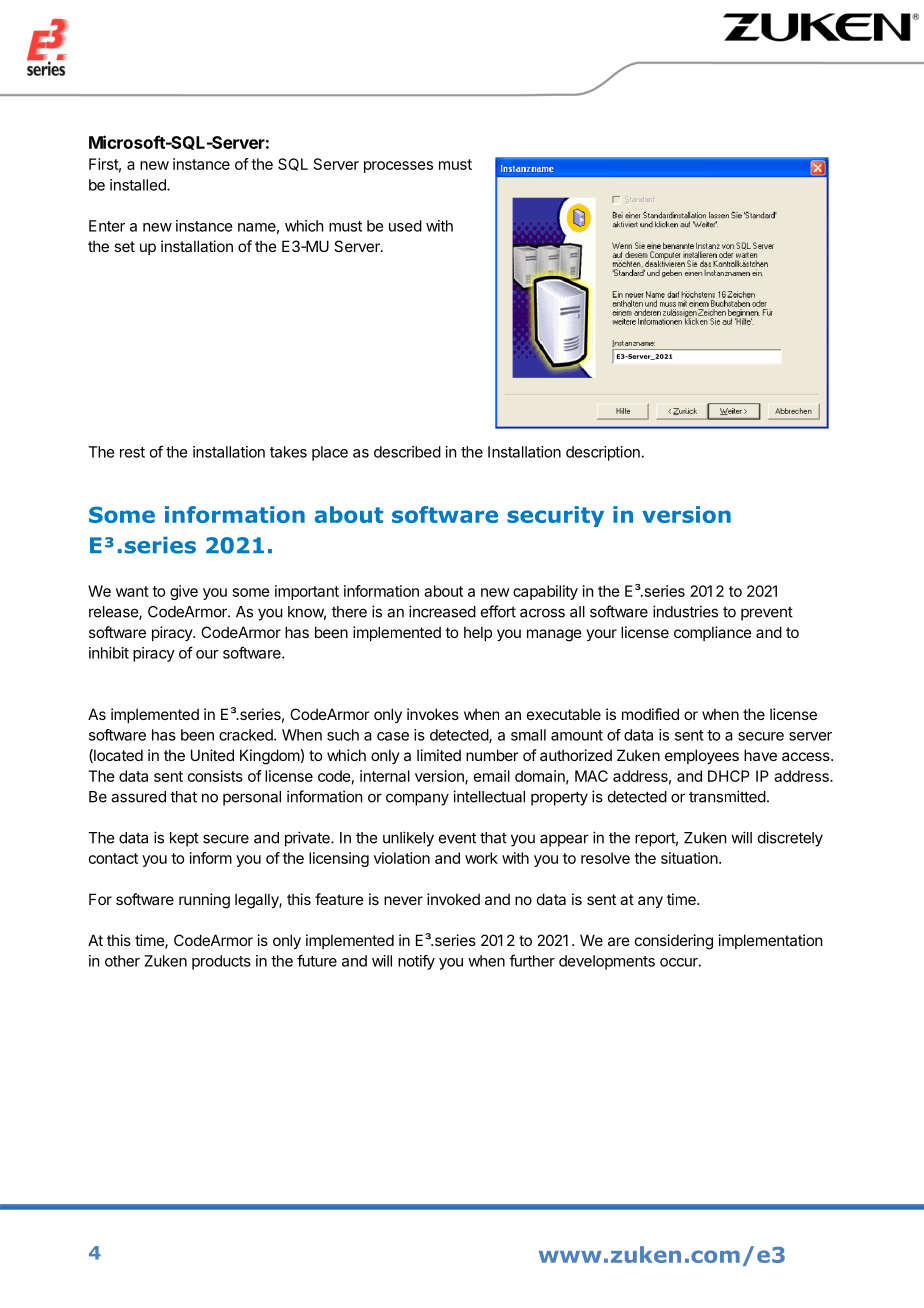 The image size is (924, 1308). Describe the element at coordinates (221, 962) in the screenshot. I see `products` at that location.
